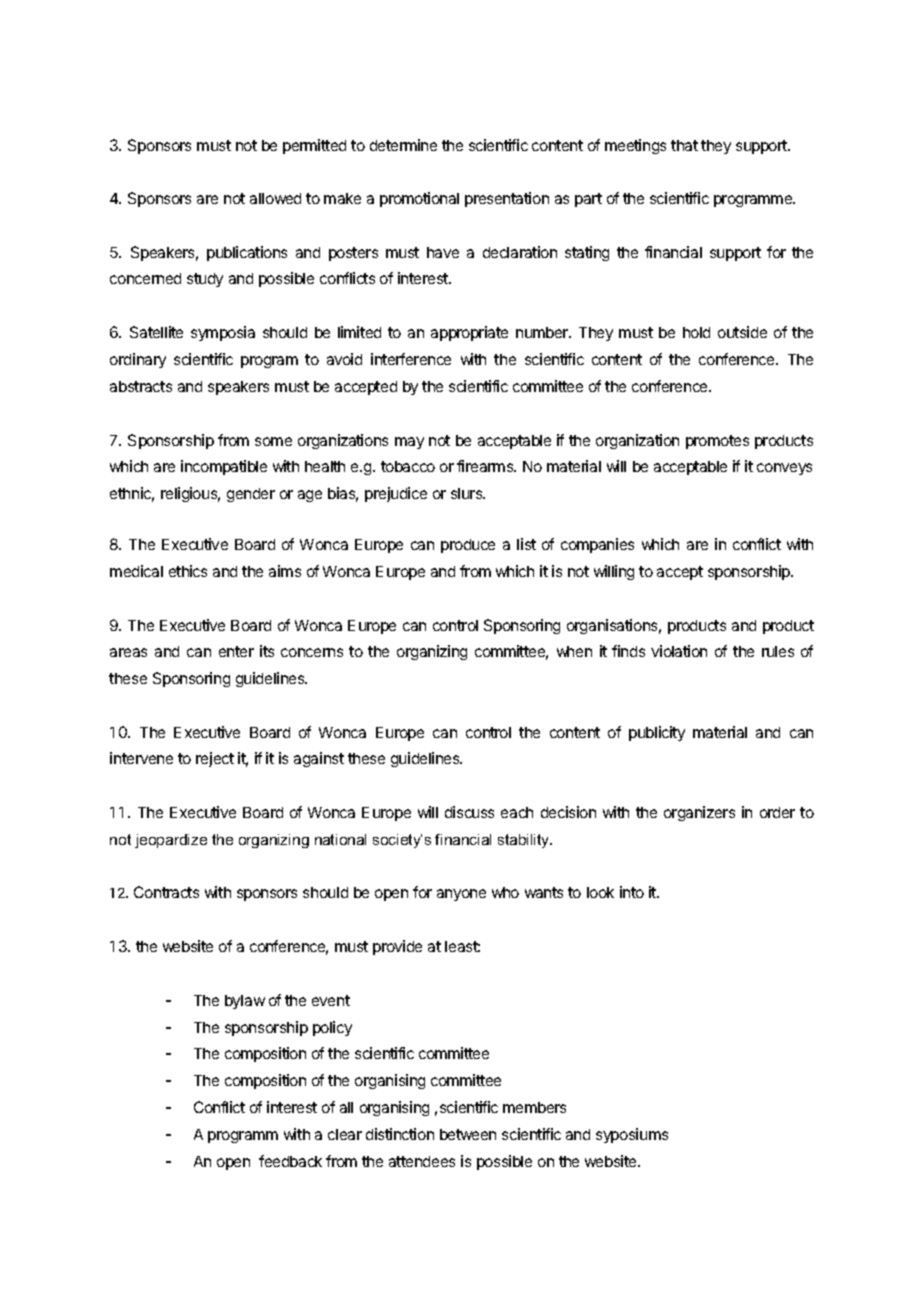  Describe the element at coordinates (290, 1161) in the page. I see `feedback` at that location.
